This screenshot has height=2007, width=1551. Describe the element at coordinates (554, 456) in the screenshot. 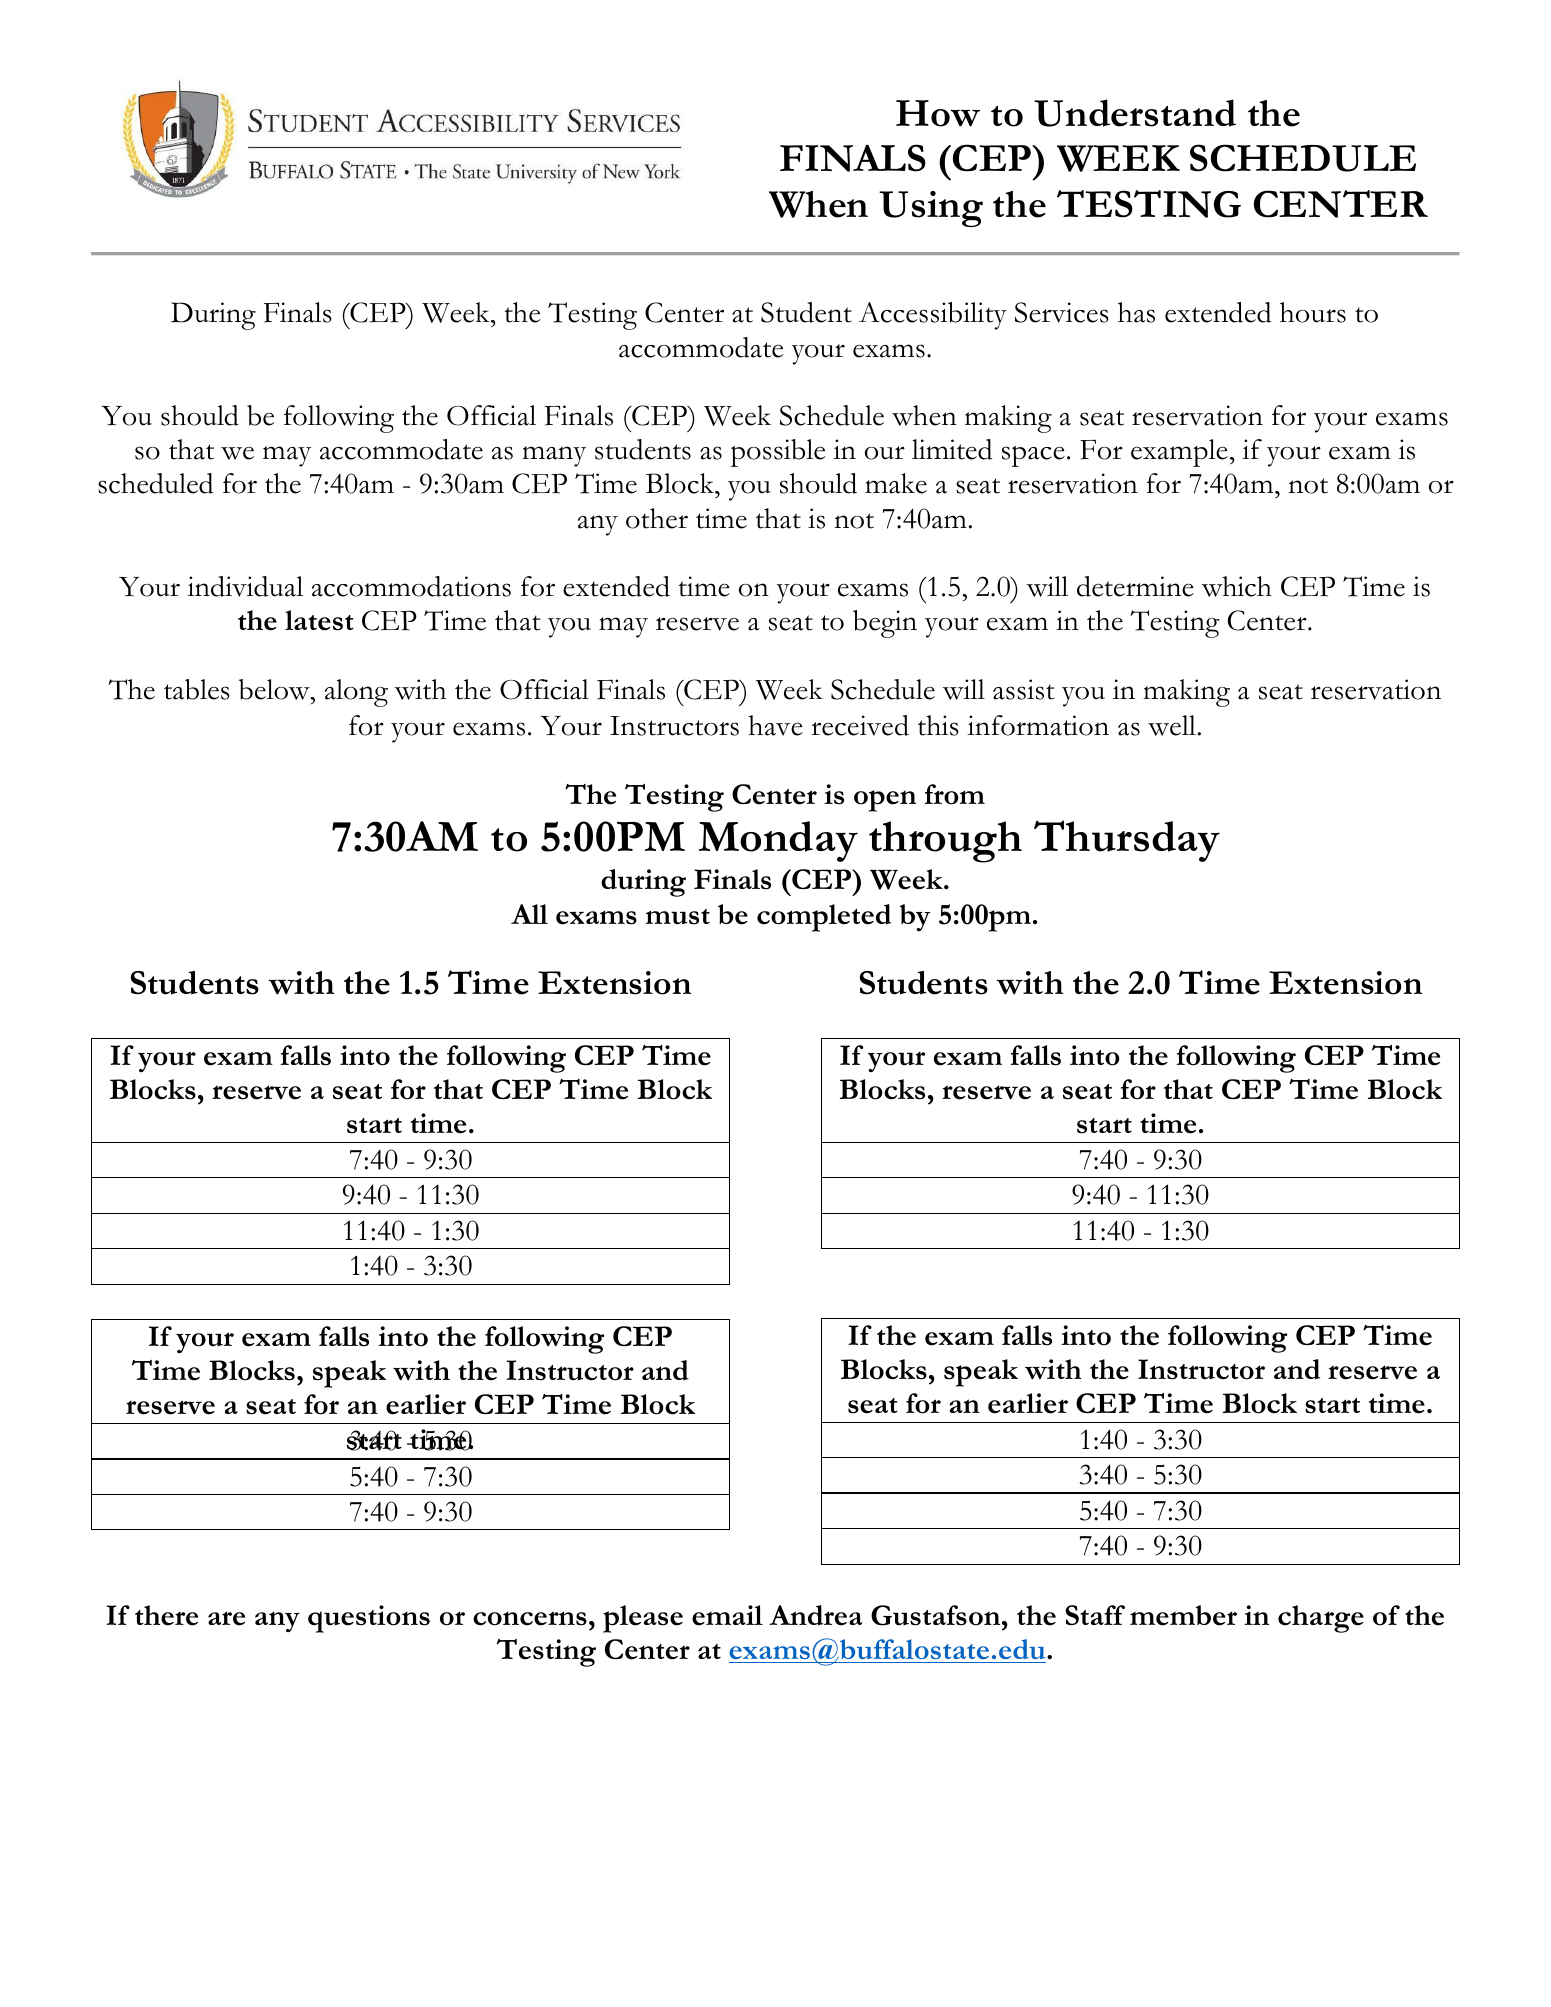

I see `many` at that location.
